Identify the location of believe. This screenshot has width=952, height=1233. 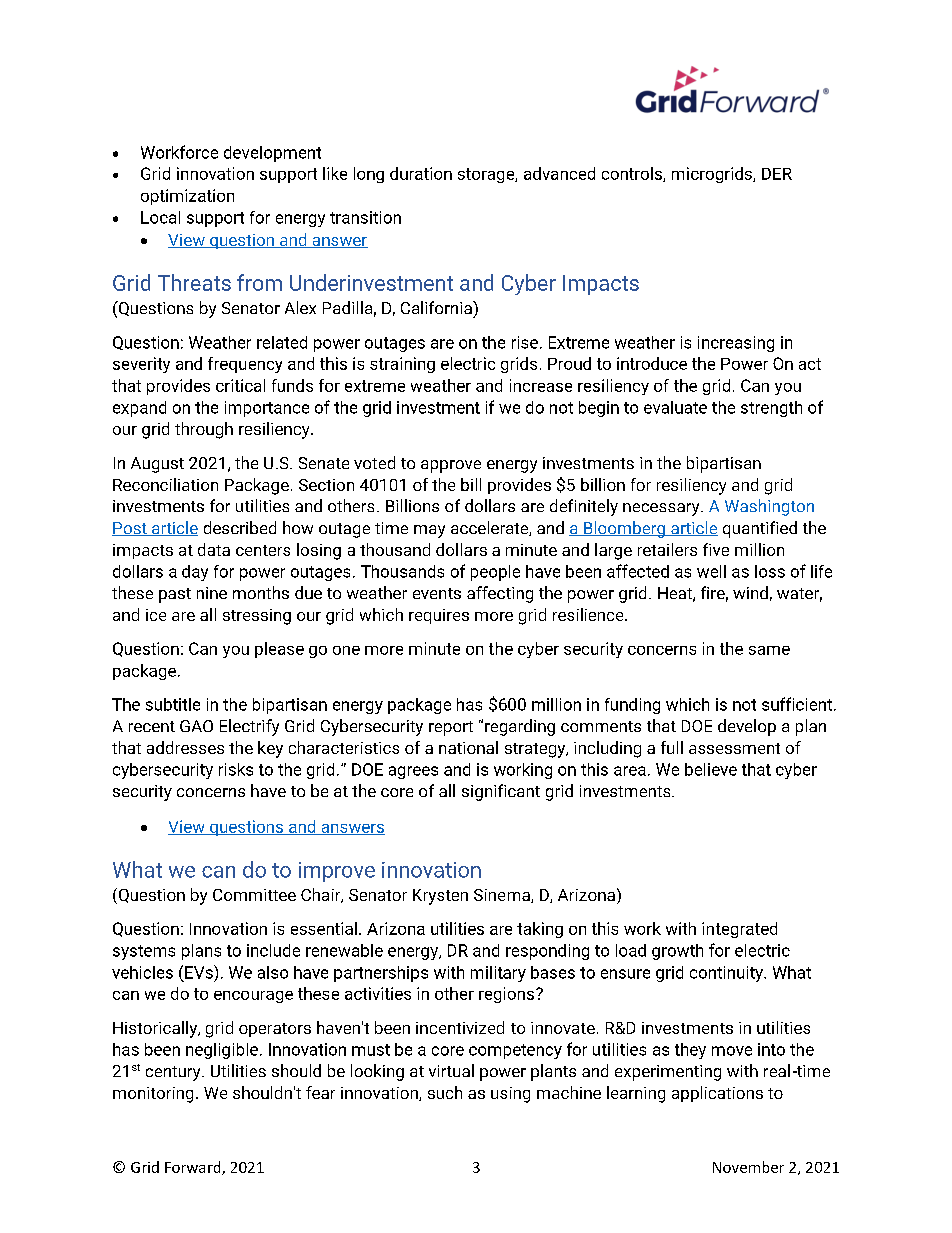
(711, 769).
